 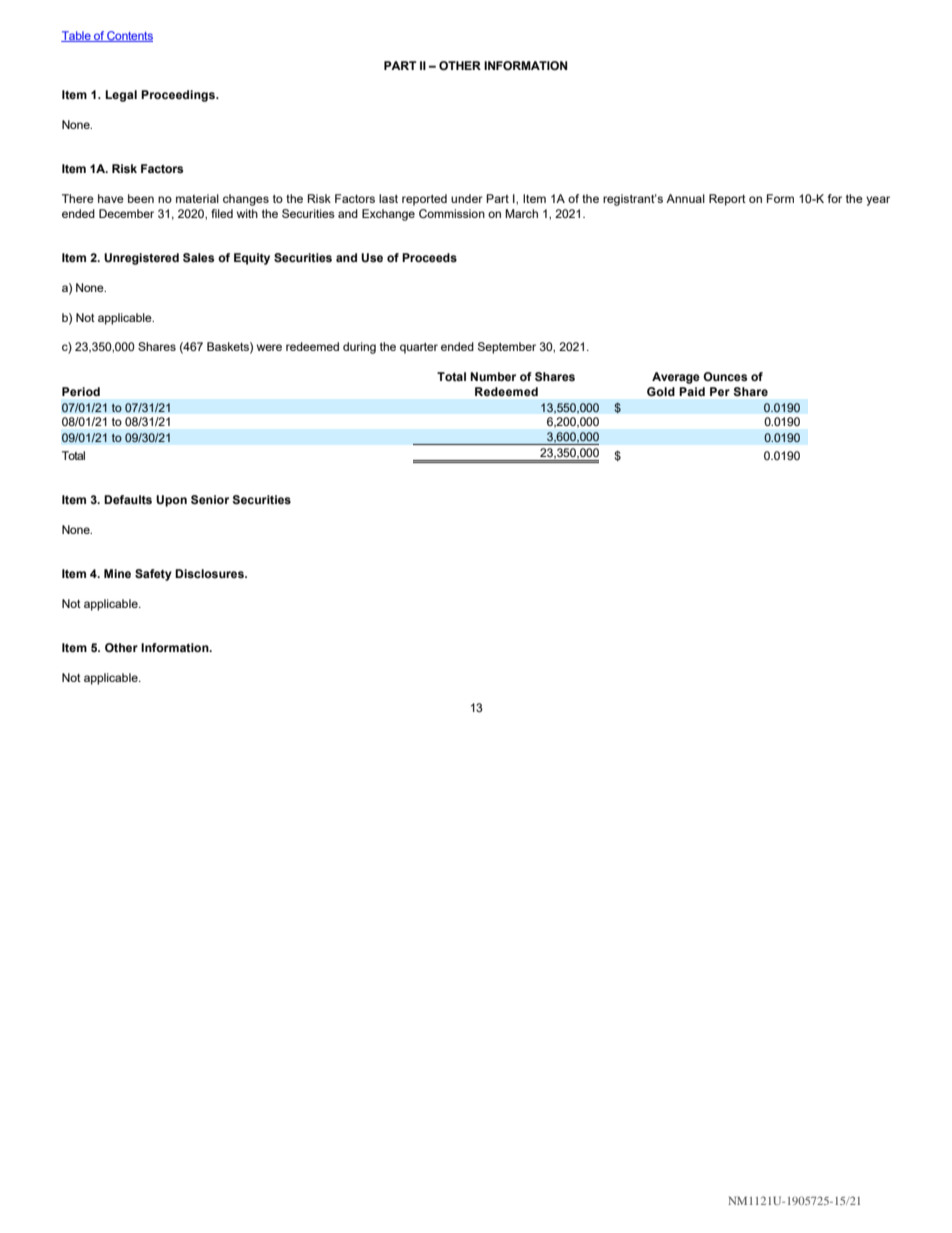 What do you see at coordinates (179, 96) in the screenshot?
I see `Proceedings` at bounding box center [179, 96].
